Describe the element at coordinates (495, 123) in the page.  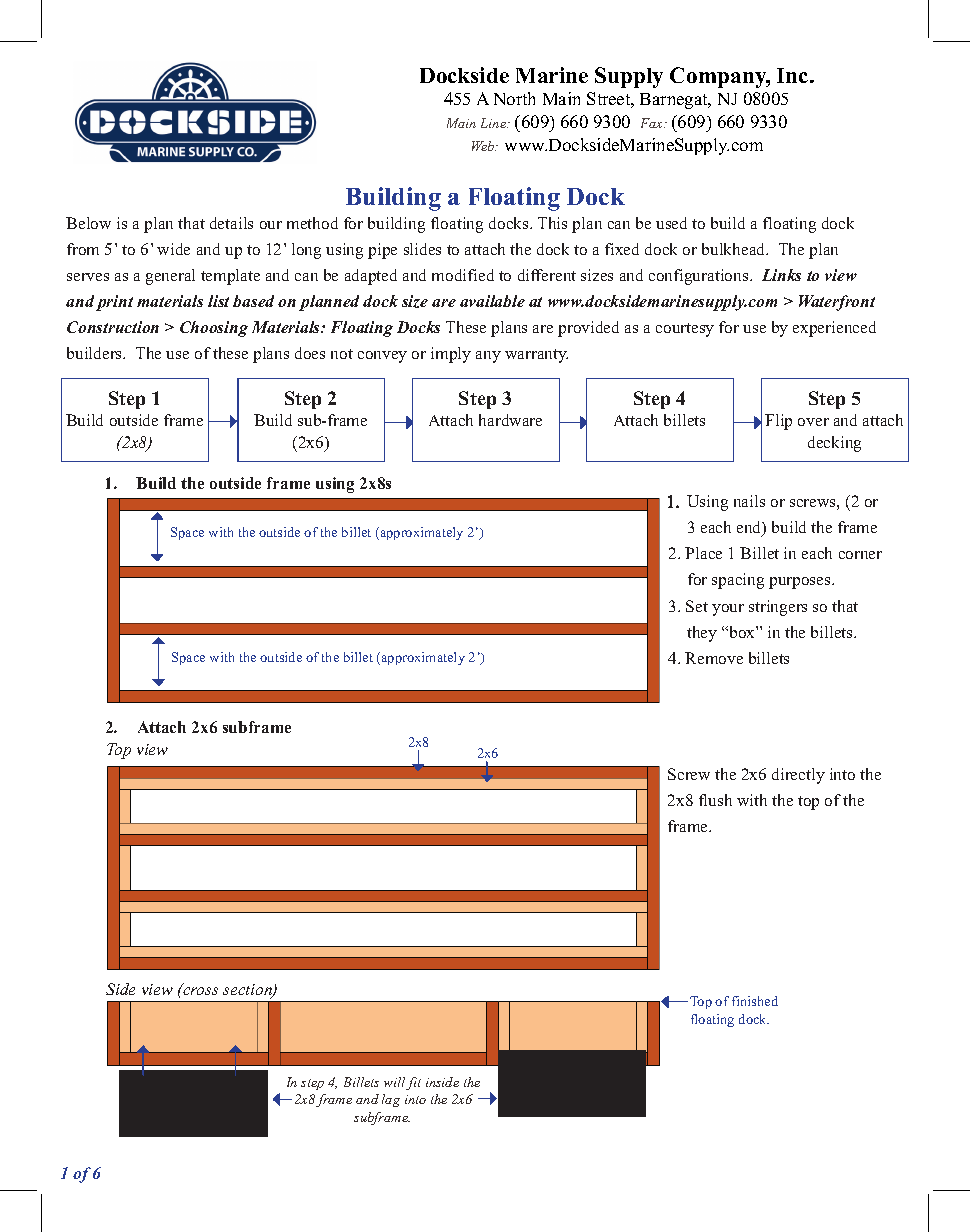
I see `Line` at that location.
